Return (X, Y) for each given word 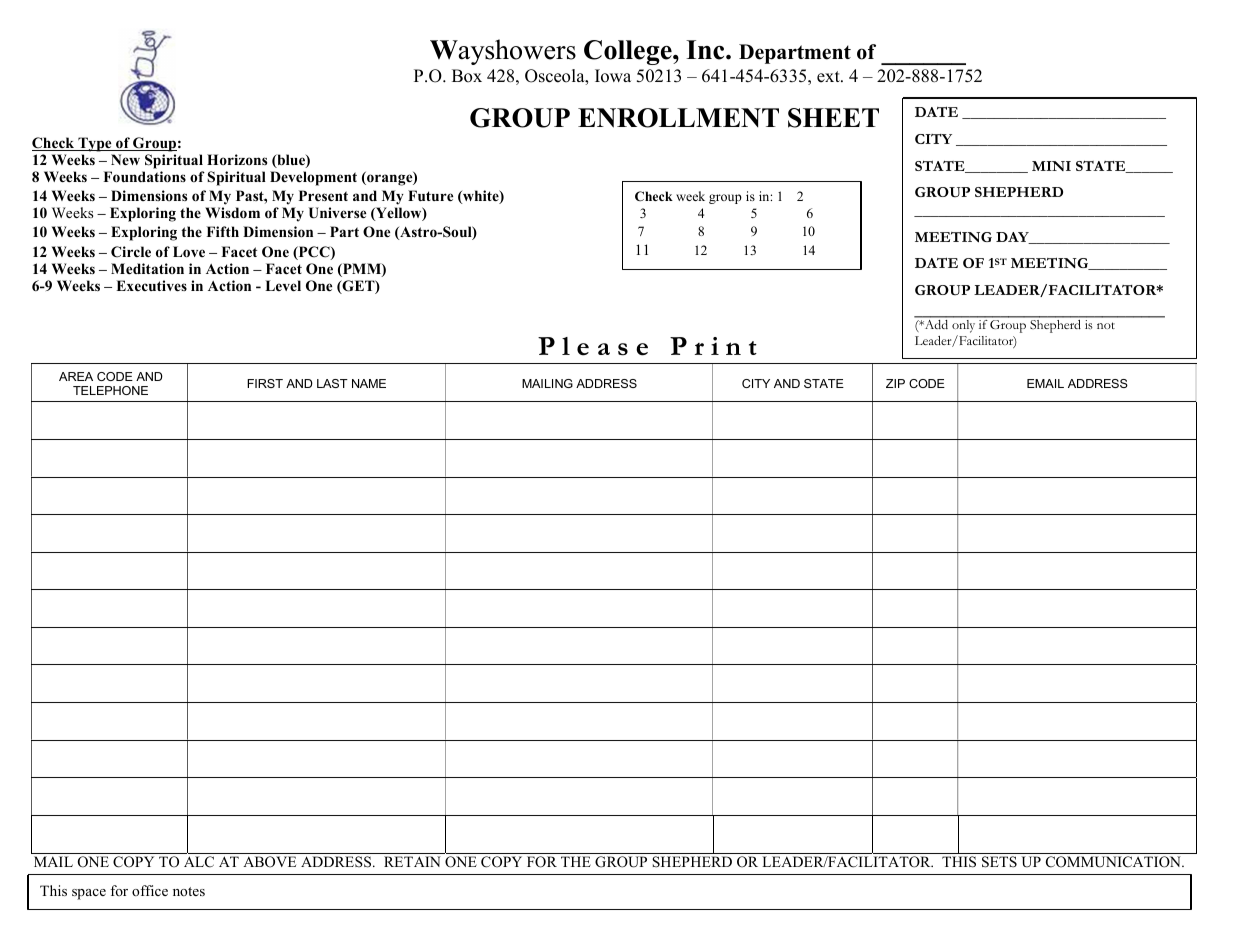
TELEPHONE (110, 390)
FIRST (265, 383)
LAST (332, 383)
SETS (999, 862)
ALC (199, 862)
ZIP (895, 383)
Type (95, 144)
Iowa (613, 76)
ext (829, 77)
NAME (369, 383)
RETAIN (412, 861)
